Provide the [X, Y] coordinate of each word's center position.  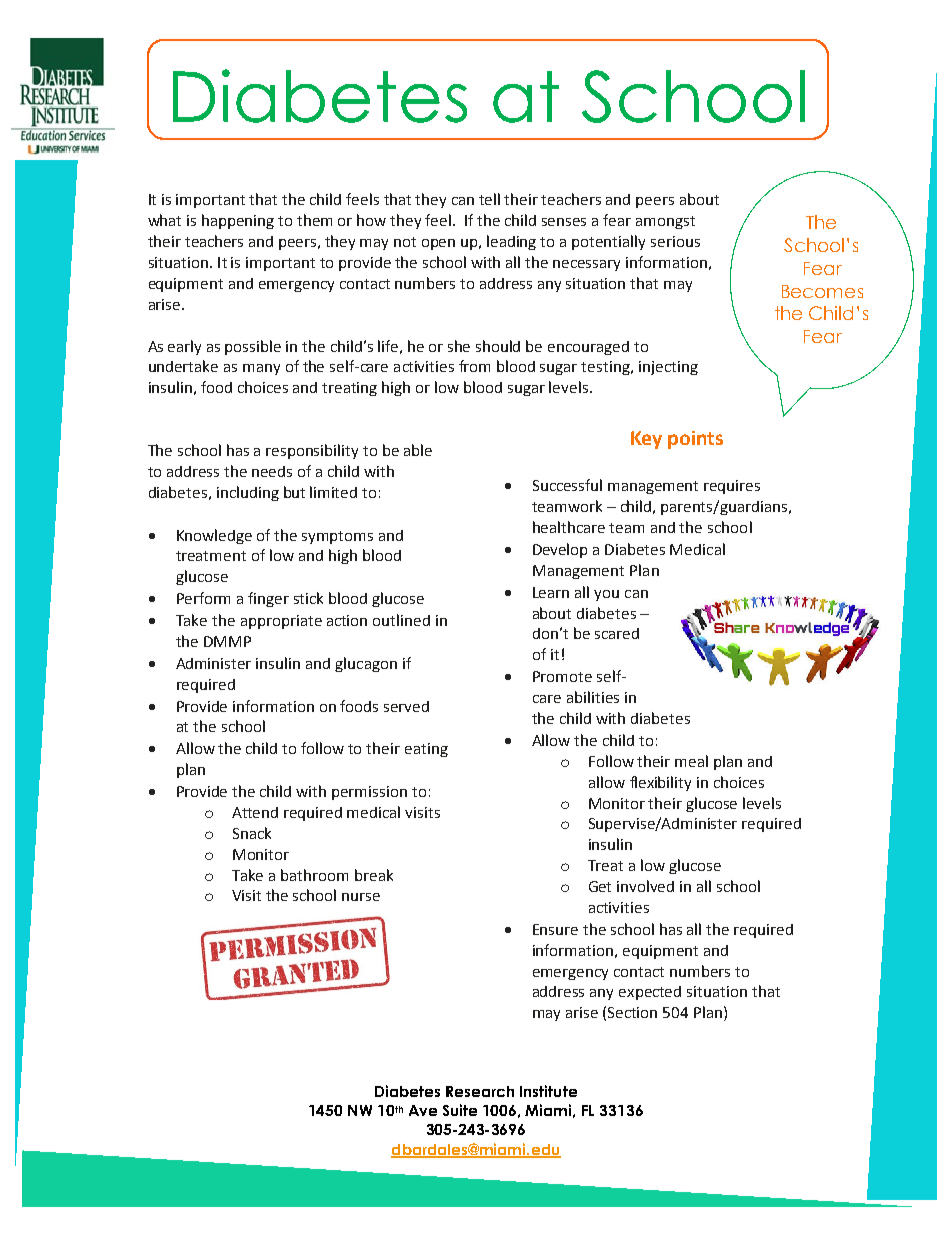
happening [238, 221]
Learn [551, 592]
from [474, 366]
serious [675, 241]
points [695, 440]
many [261, 369]
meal [691, 761]
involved [645, 886]
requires [732, 487]
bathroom [314, 875]
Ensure [555, 929]
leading [511, 242]
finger [268, 599]
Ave [423, 1110]
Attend [255, 812]
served [406, 706]
